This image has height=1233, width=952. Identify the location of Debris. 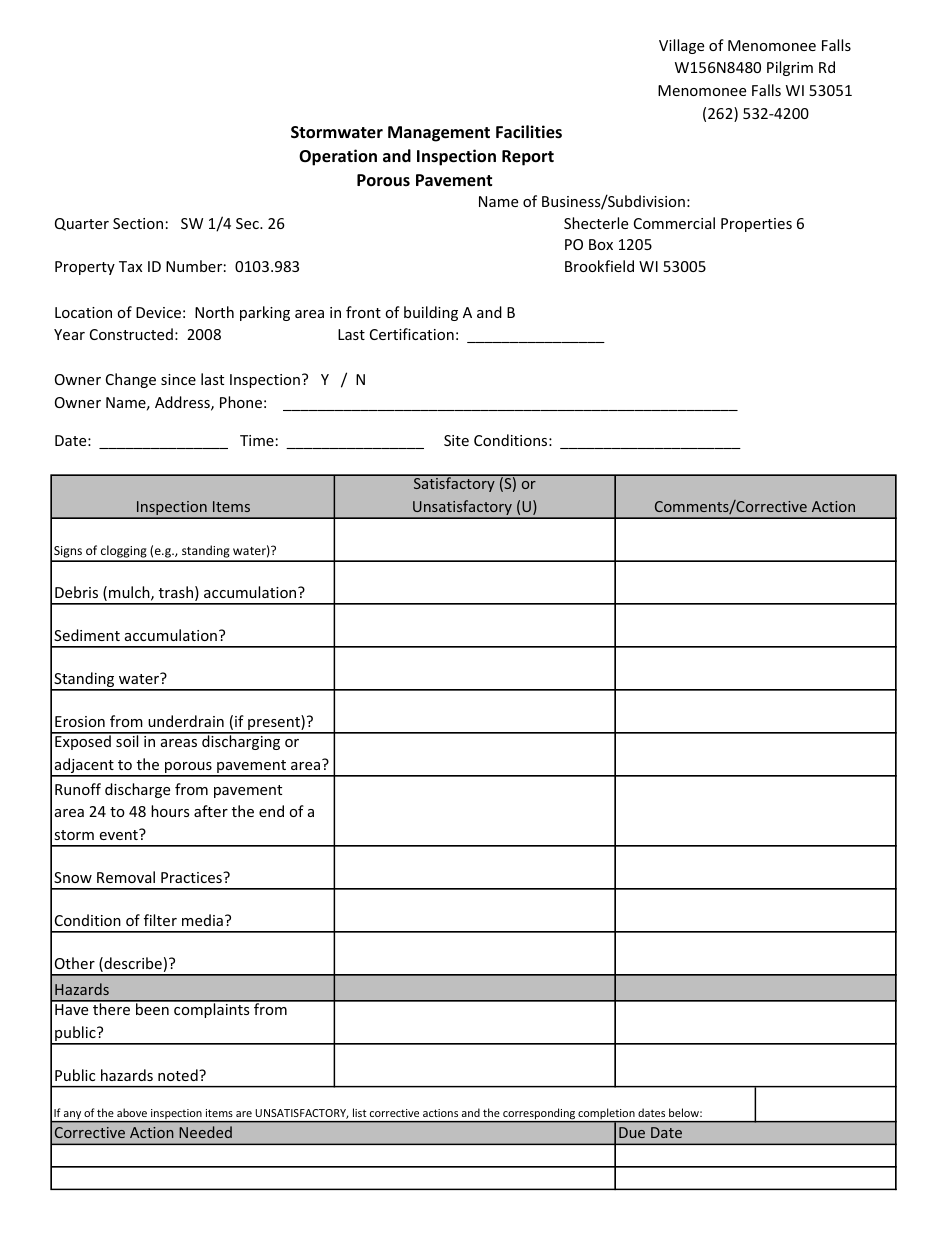
(76, 592).
